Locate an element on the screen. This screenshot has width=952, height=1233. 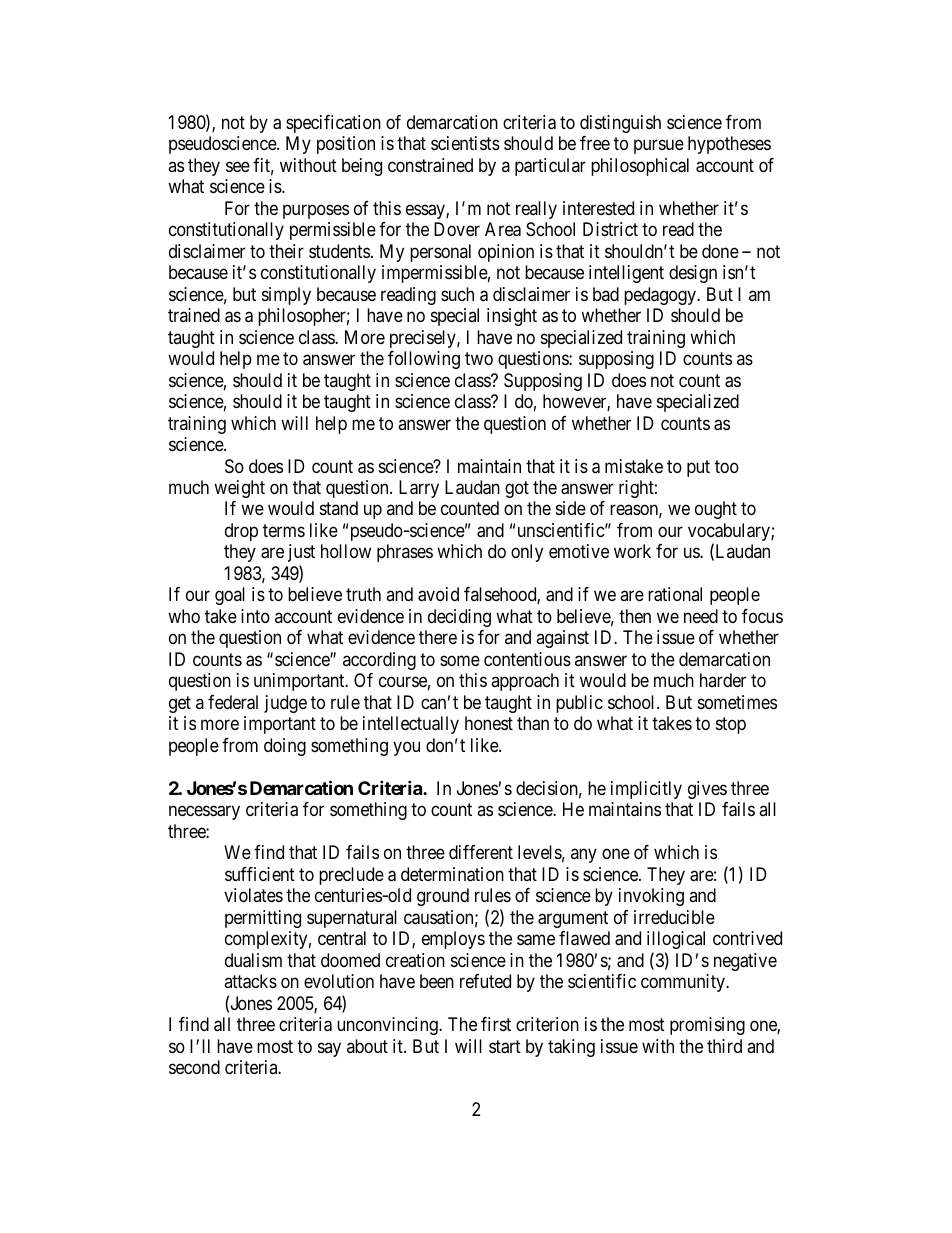
deciding is located at coordinates (459, 618).
